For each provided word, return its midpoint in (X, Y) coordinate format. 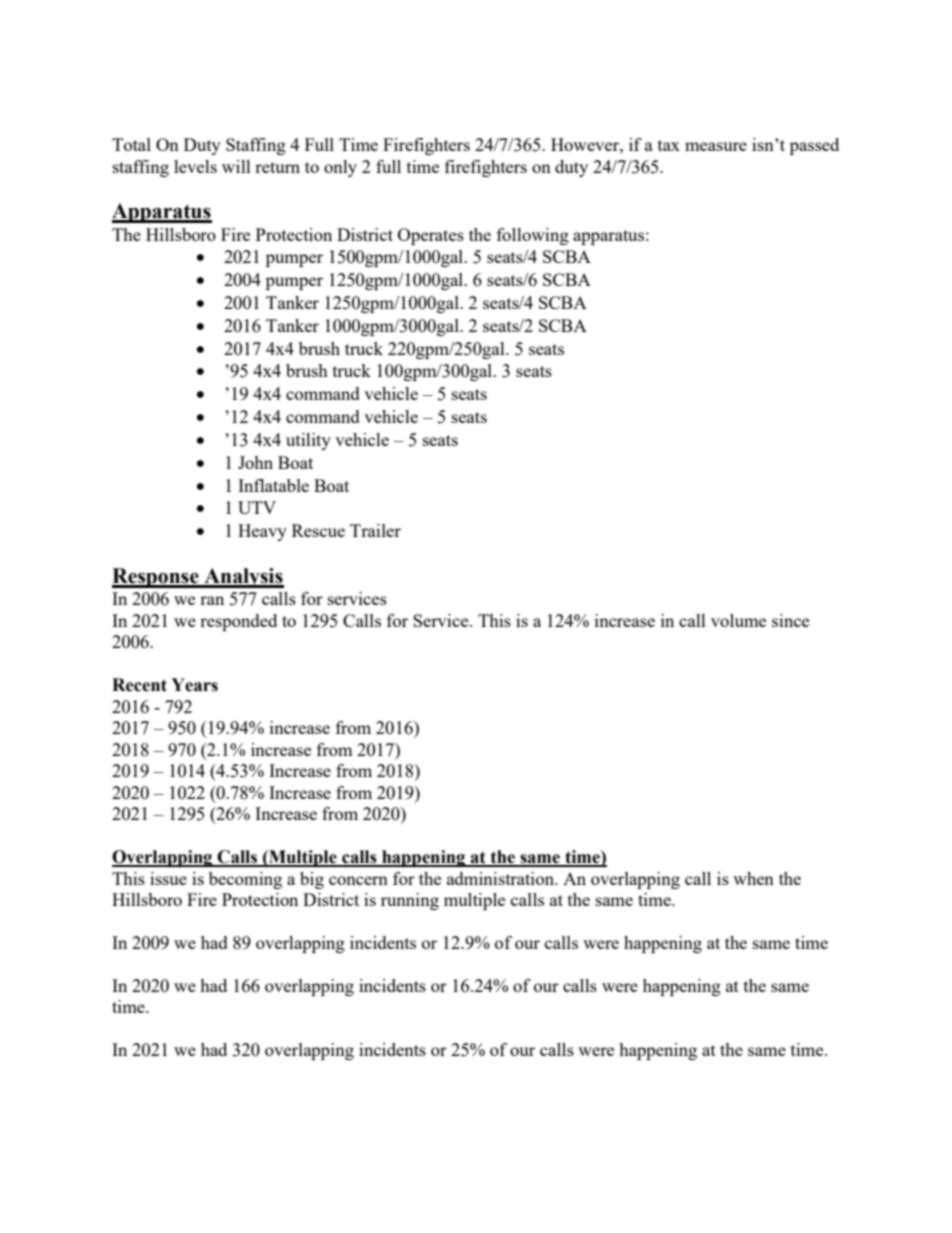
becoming (245, 880)
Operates (431, 236)
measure (716, 146)
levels (195, 166)
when (753, 878)
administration (502, 878)
